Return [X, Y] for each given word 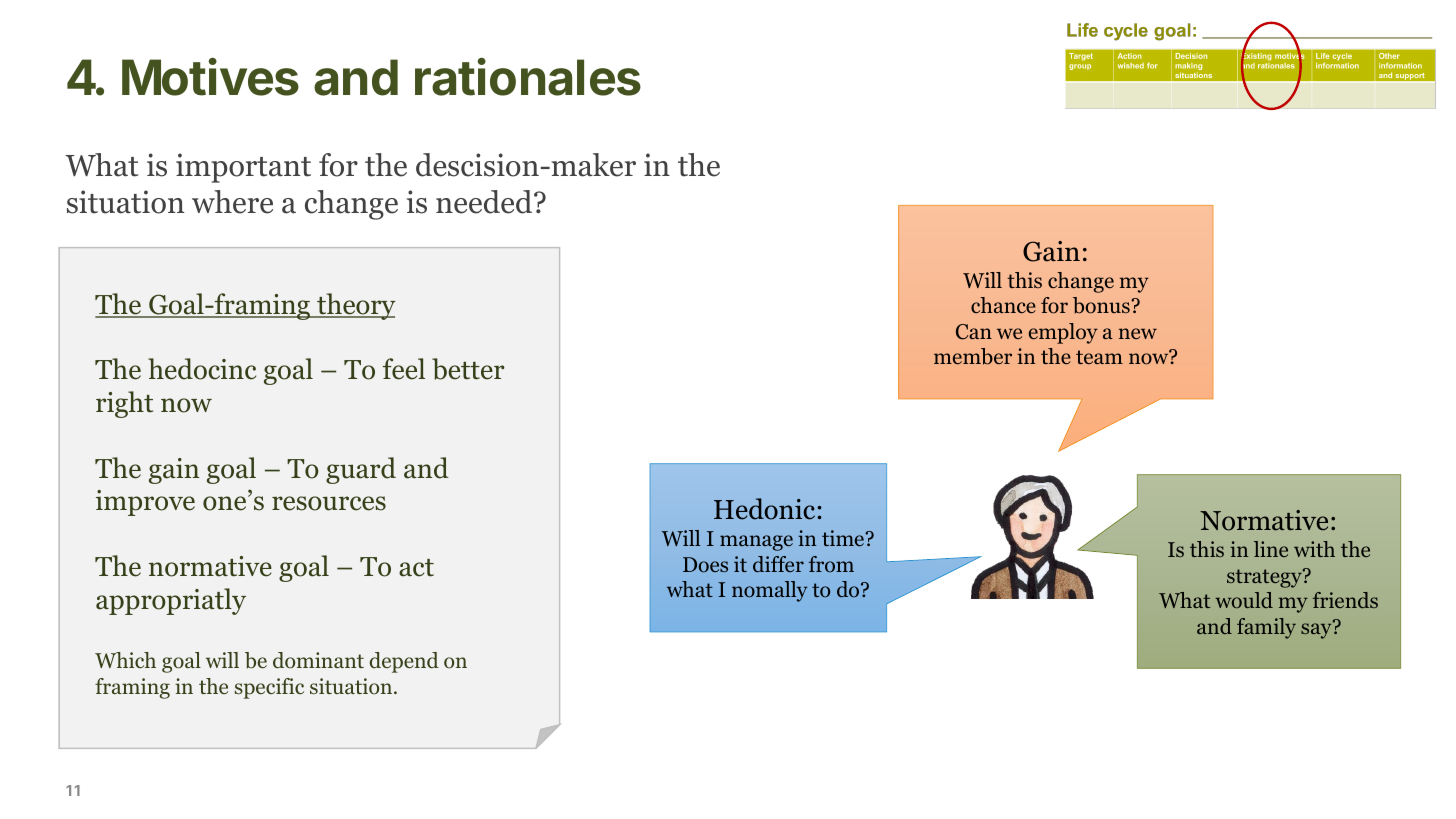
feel [404, 369]
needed [485, 202]
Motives [210, 77]
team [1099, 357]
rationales [528, 77]
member [973, 356]
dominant [318, 660]
